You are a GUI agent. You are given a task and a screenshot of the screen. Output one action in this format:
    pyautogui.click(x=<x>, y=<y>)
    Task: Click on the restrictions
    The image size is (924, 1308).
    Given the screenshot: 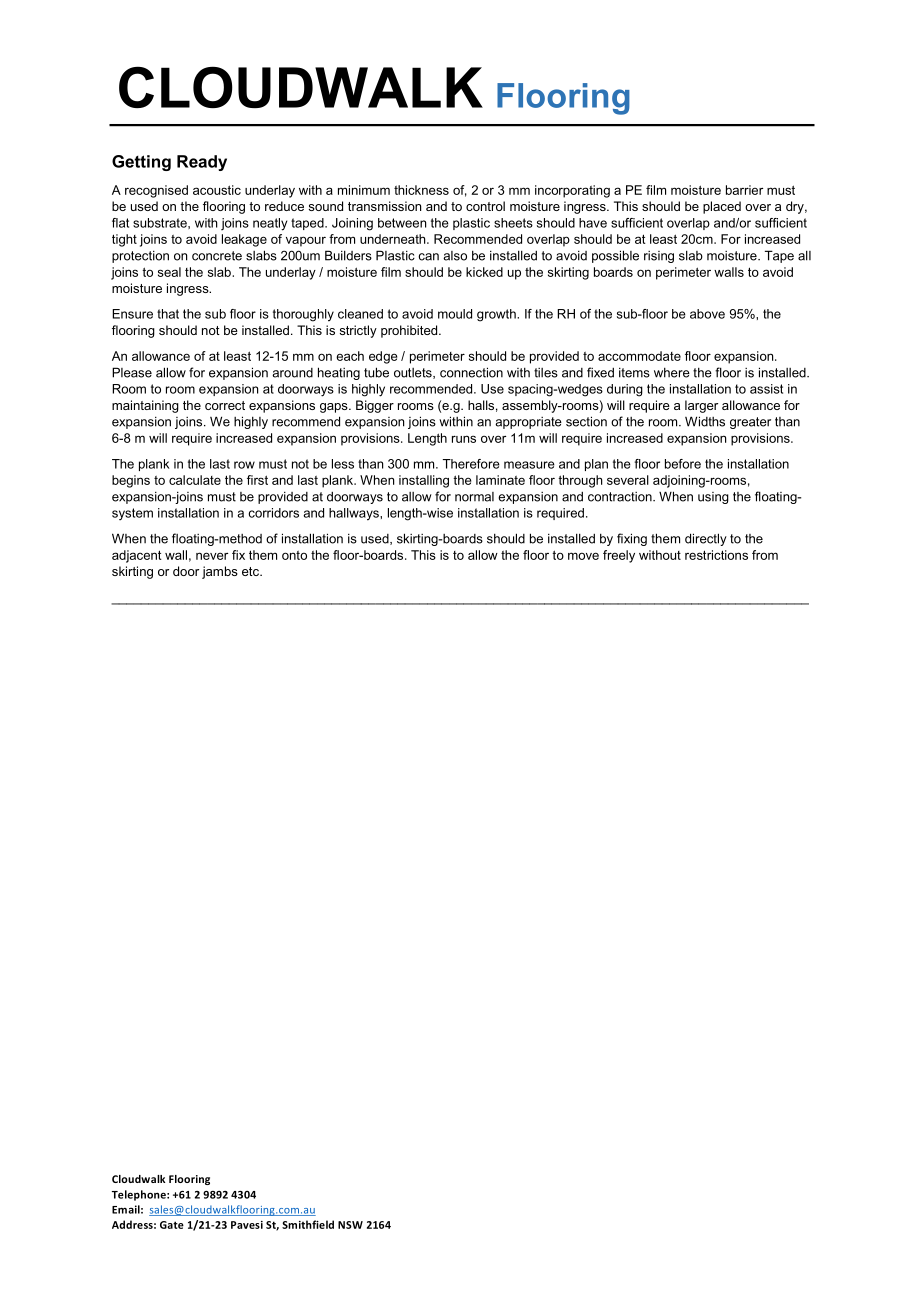 What is the action you would take?
    pyautogui.click(x=716, y=555)
